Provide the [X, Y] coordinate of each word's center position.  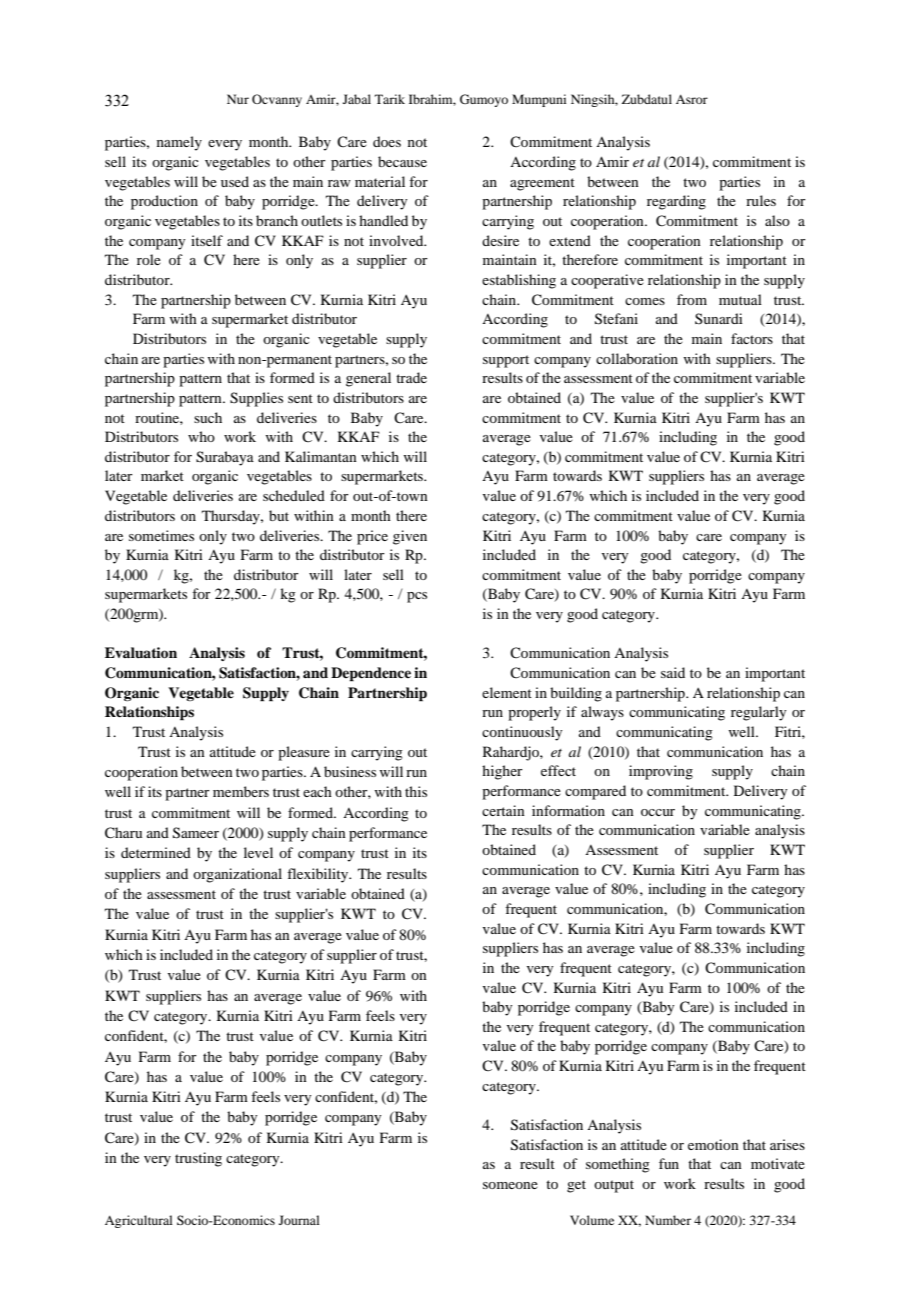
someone [510, 1185]
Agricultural [139, 1221]
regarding [676, 202]
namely [179, 143]
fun [669, 1163]
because [402, 161]
